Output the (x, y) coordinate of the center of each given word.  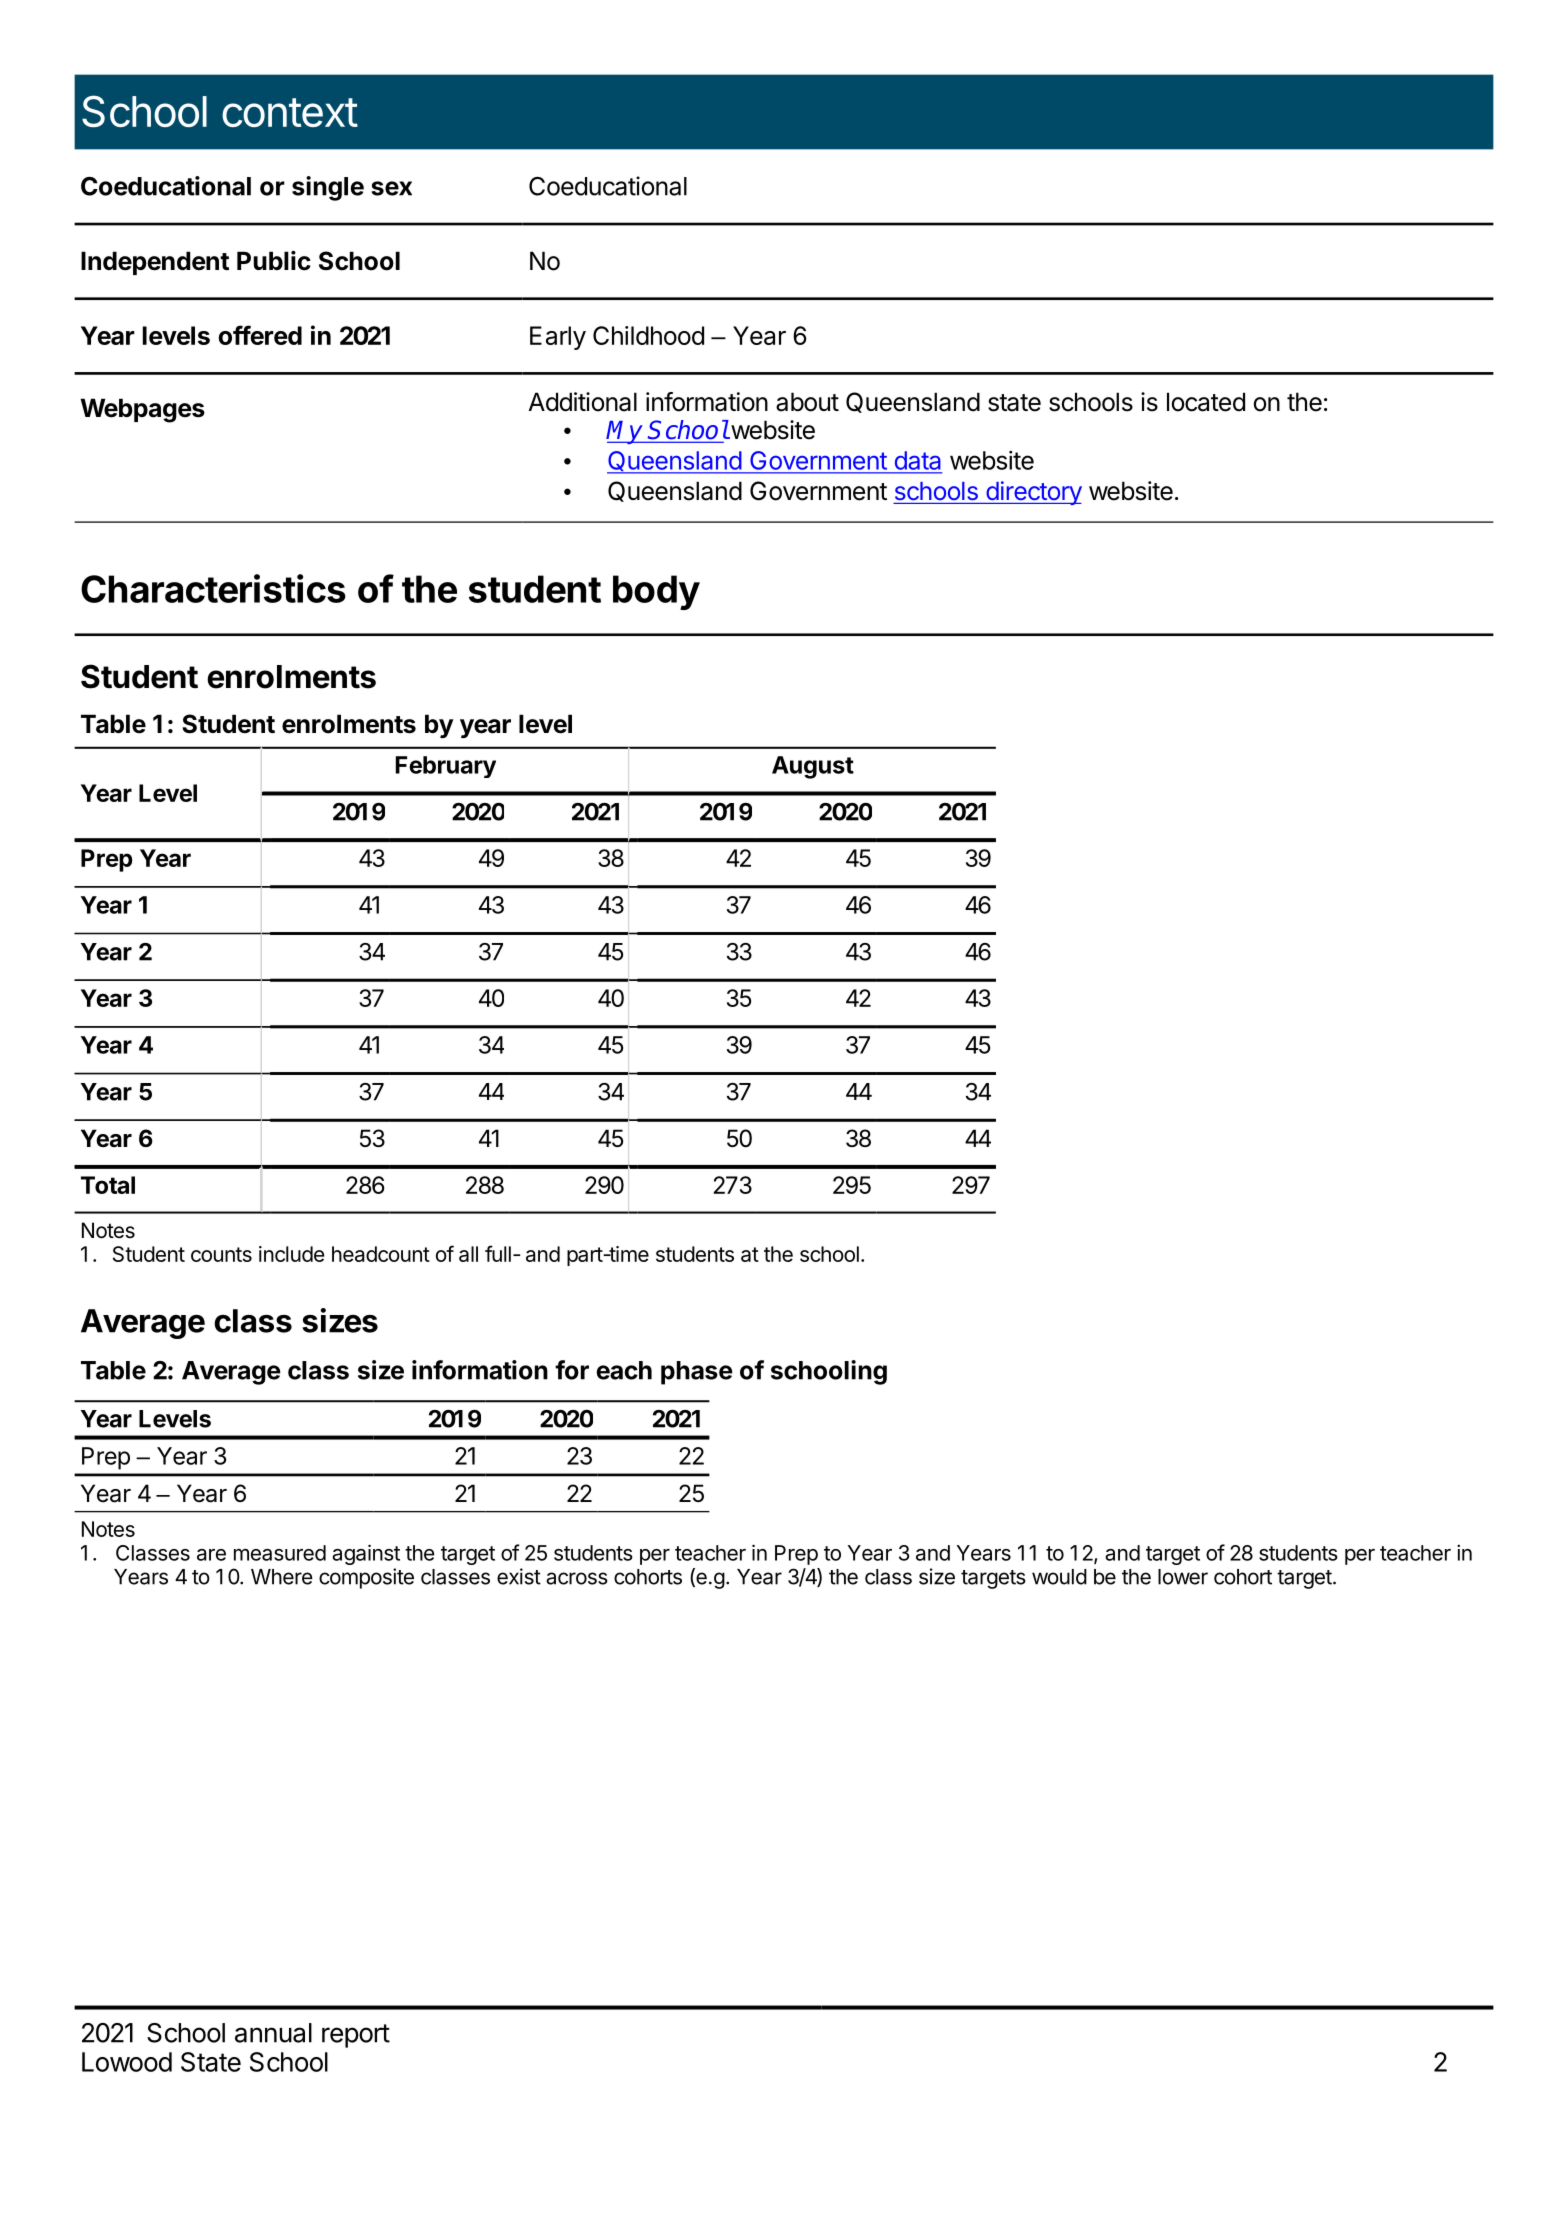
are (211, 1555)
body (656, 592)
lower (1183, 1577)
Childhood (648, 335)
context (290, 112)
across (577, 1578)
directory (1033, 493)
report (356, 2036)
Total (108, 1185)
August (813, 767)
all (468, 1254)
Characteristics (213, 588)
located (1206, 402)
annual (273, 2033)
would (1059, 1577)
